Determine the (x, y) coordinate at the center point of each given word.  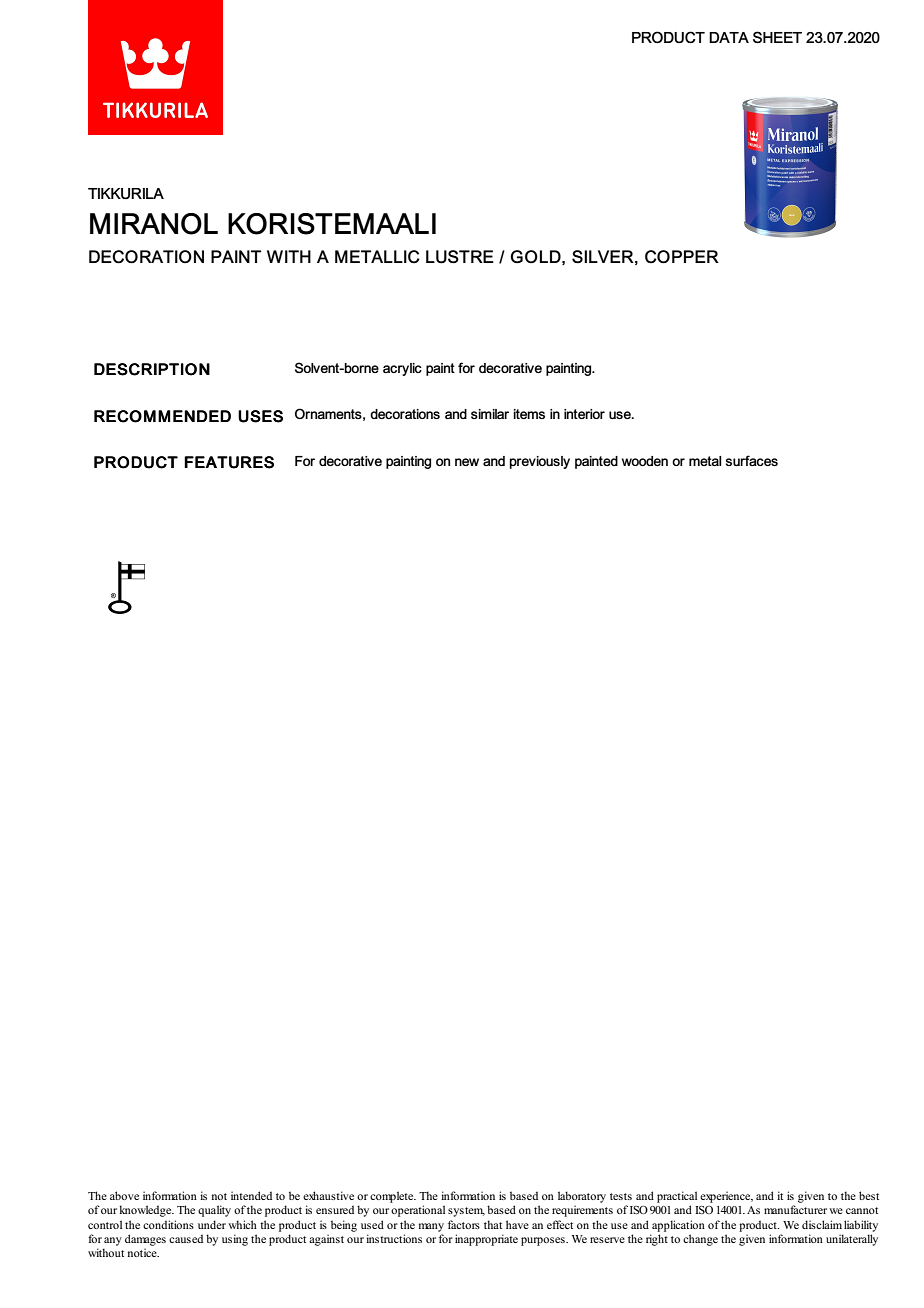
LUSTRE (460, 257)
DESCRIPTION (152, 369)
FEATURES (229, 462)
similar (490, 414)
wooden (645, 461)
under (212, 1224)
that (493, 1224)
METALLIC (377, 257)
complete (393, 1197)
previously (540, 462)
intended (251, 1195)
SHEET (777, 37)
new (467, 462)
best (869, 1195)
